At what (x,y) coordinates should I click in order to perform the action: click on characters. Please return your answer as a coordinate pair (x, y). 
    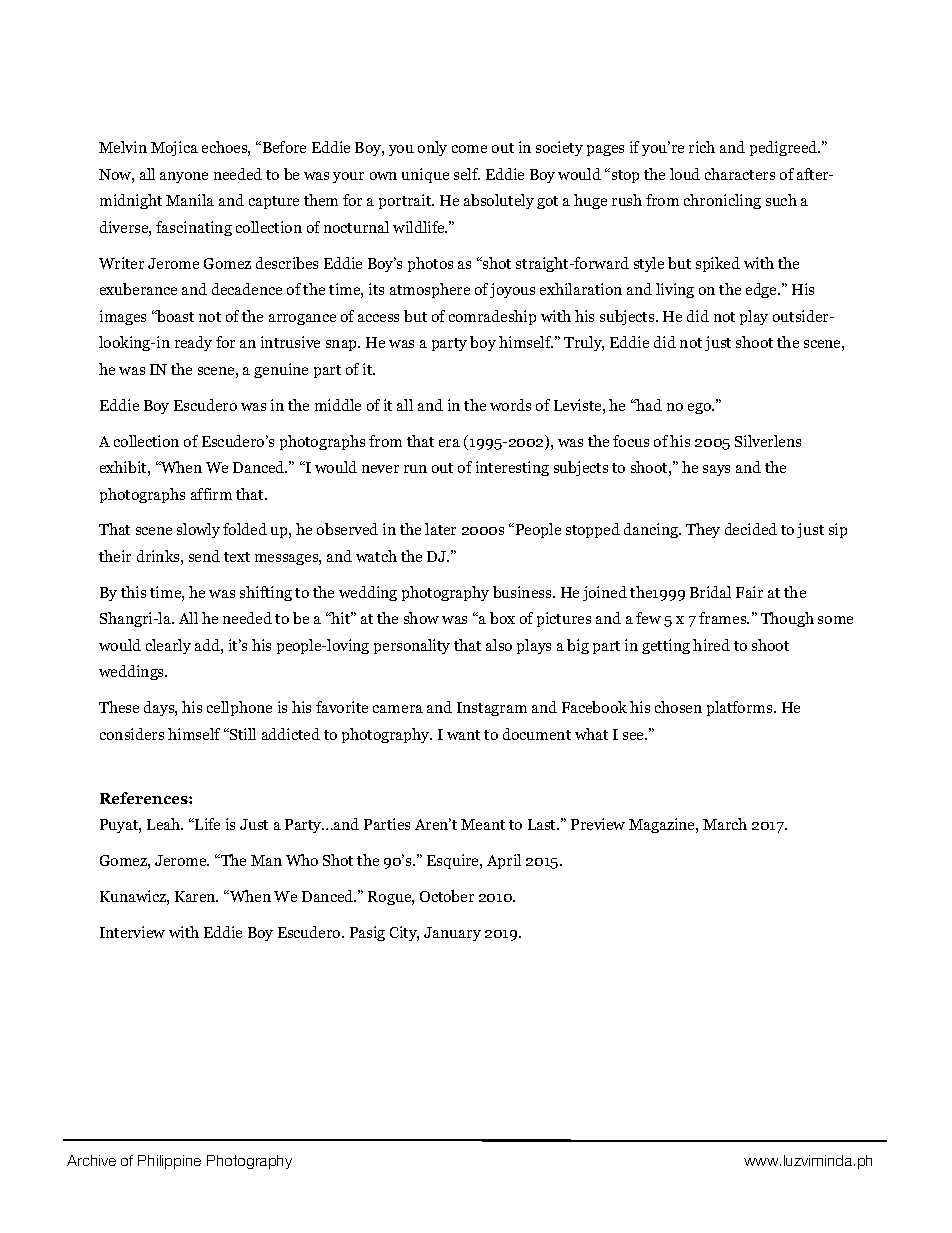
    Looking at the image, I should click on (740, 174).
